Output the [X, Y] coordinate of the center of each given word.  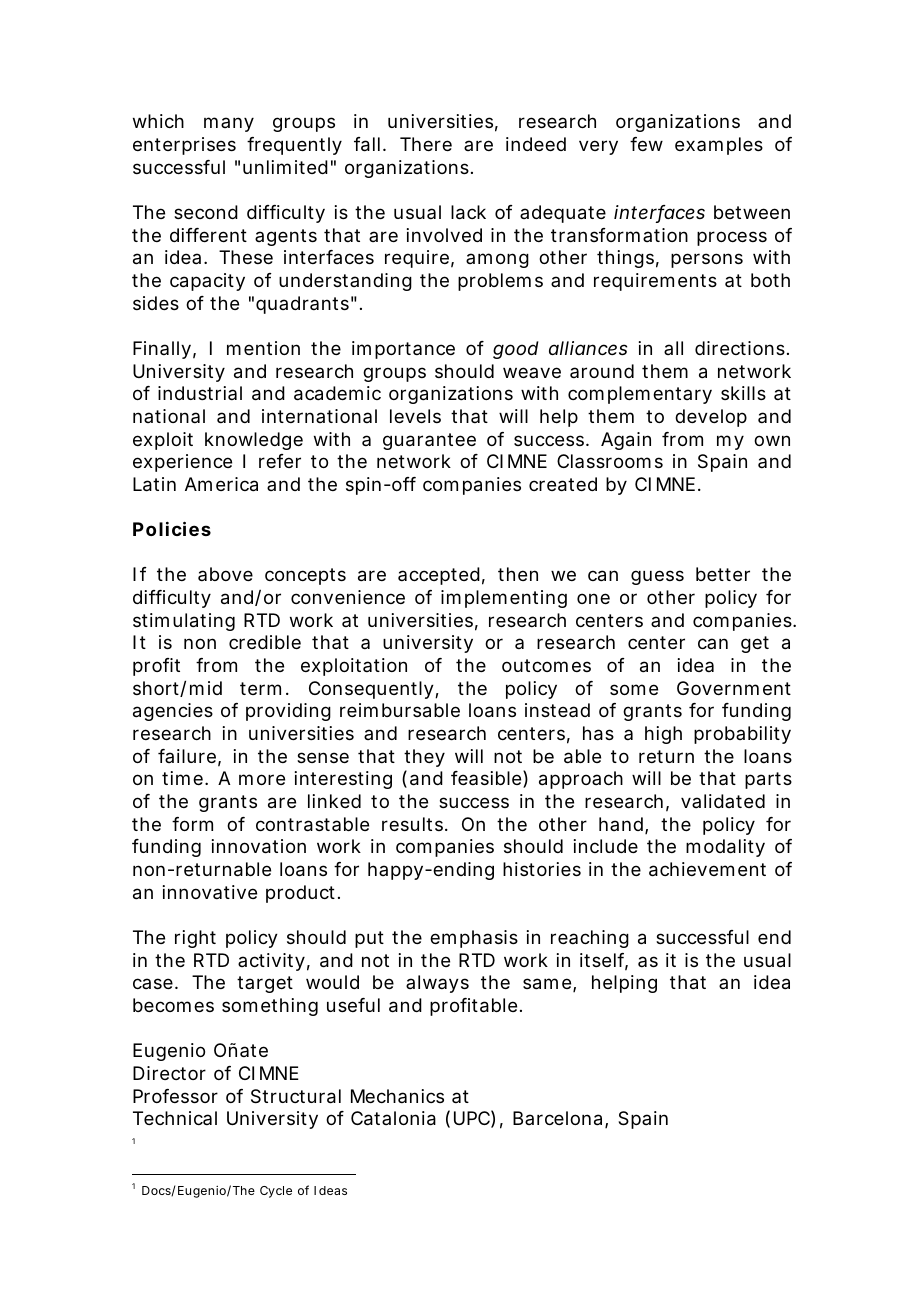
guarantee [429, 441]
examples [719, 146]
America [221, 484]
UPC [472, 1118]
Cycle [276, 1192]
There [426, 144]
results [414, 824]
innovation [259, 846]
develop [711, 418]
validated [723, 801]
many [229, 124]
